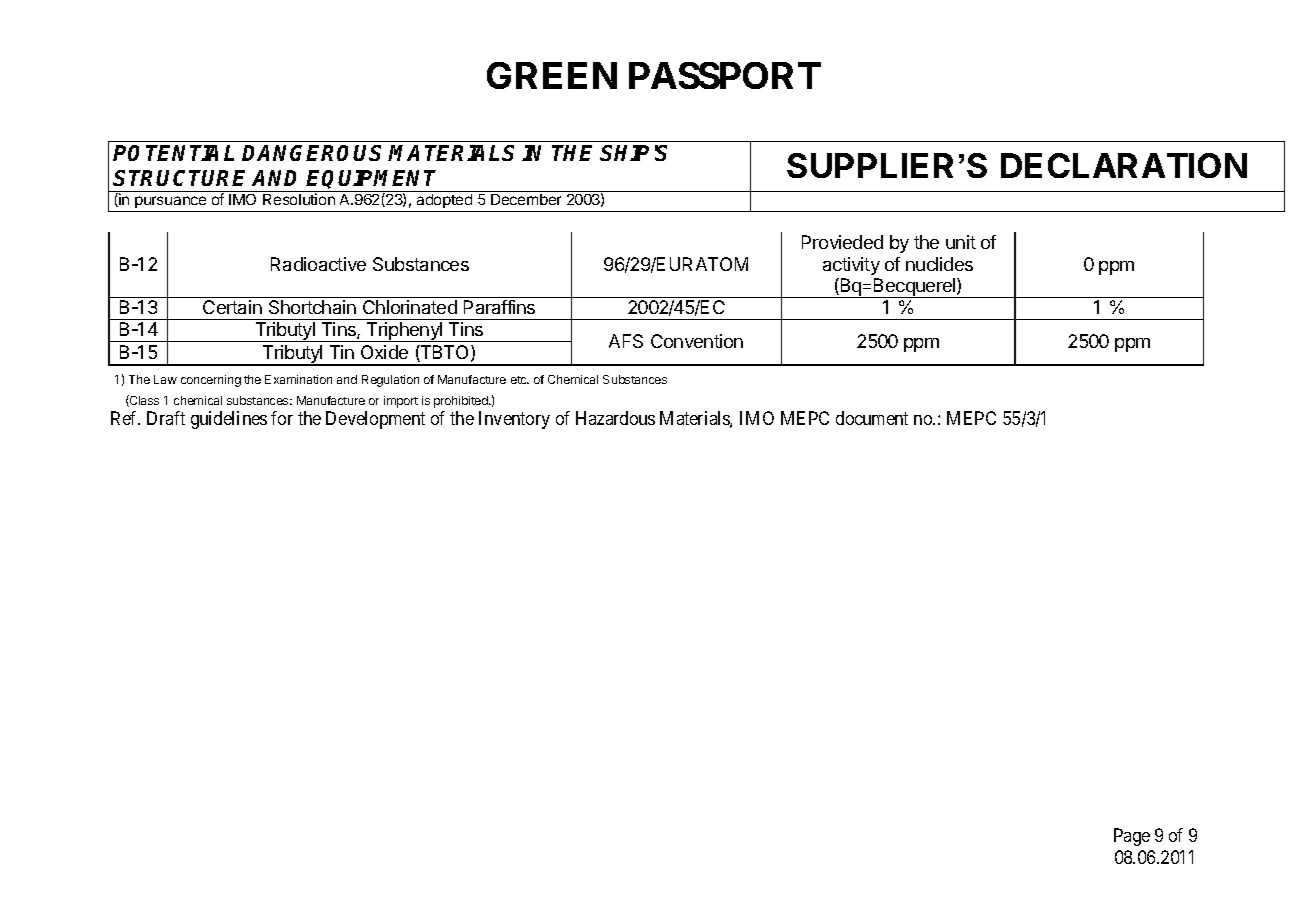 The width and height of the image is (1308, 924). What do you see at coordinates (514, 420) in the image?
I see `Inventory` at bounding box center [514, 420].
